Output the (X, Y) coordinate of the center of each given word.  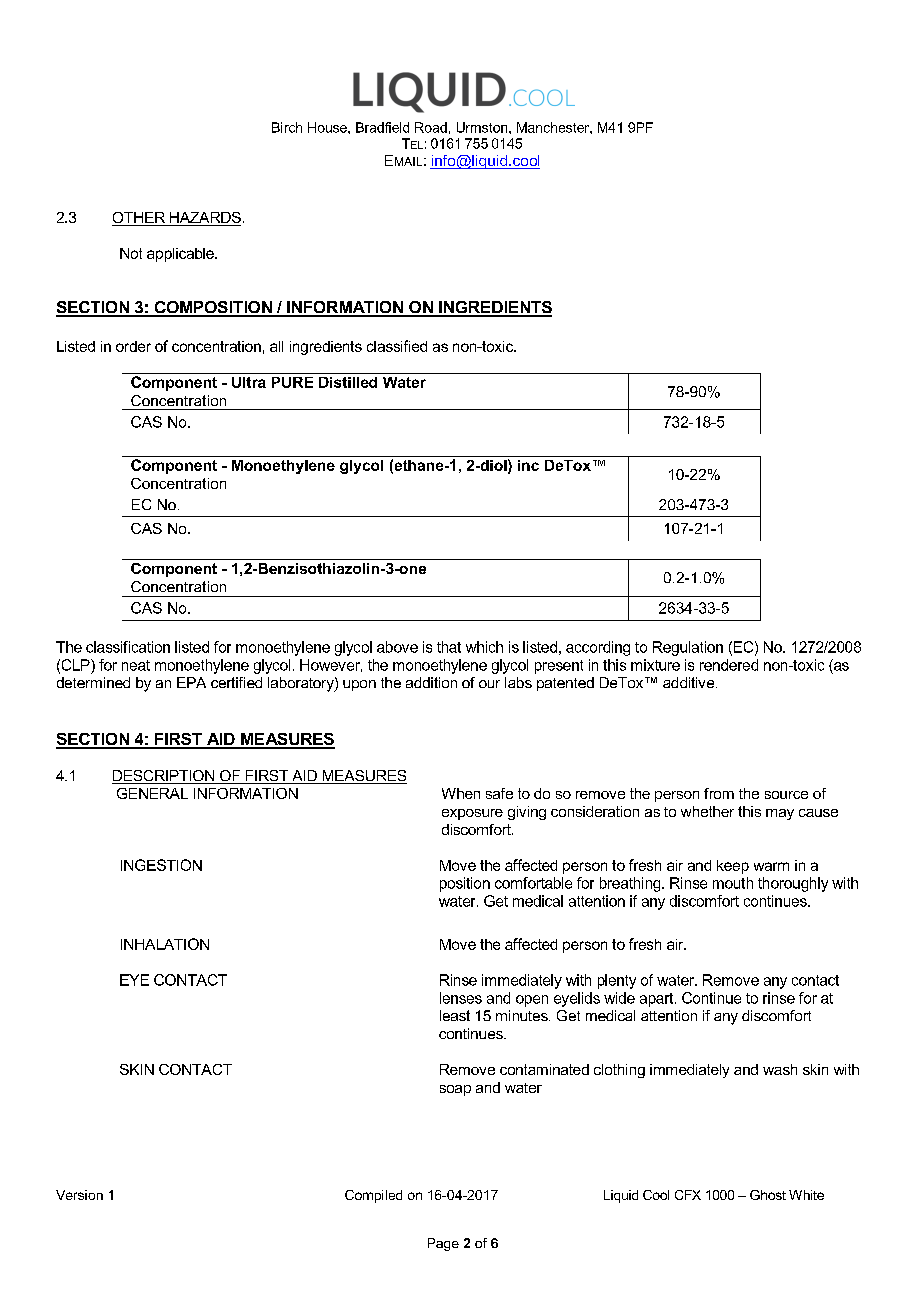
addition (431, 682)
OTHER (140, 219)
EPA (191, 682)
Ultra (249, 382)
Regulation (688, 648)
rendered (729, 665)
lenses (461, 998)
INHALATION (165, 944)
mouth (733, 883)
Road (431, 127)
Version (79, 1195)
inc (528, 465)
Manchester (554, 127)
